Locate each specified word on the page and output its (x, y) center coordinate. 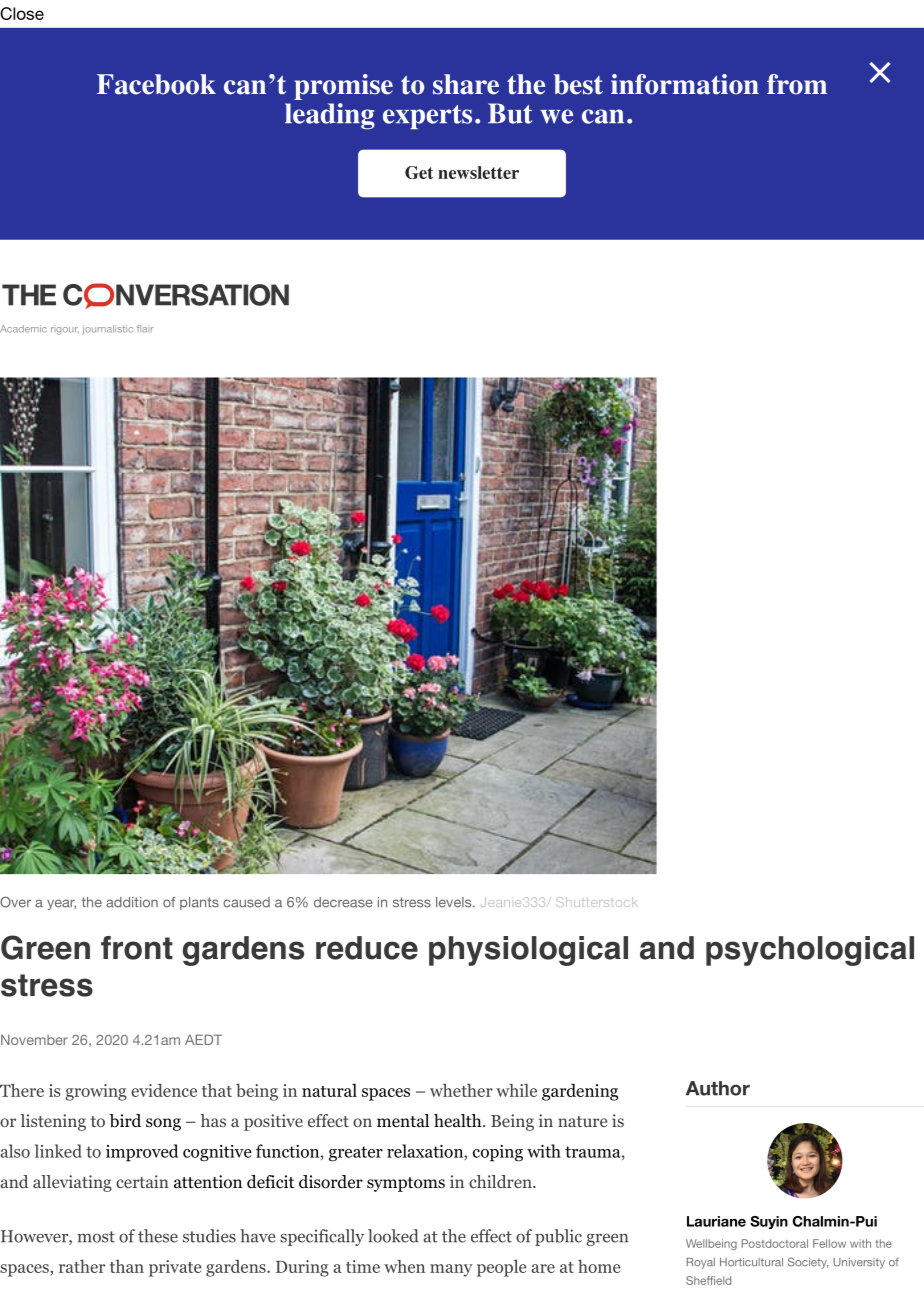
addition (132, 902)
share (466, 84)
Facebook (156, 84)
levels (455, 902)
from (797, 84)
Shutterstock (596, 902)
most (96, 1237)
